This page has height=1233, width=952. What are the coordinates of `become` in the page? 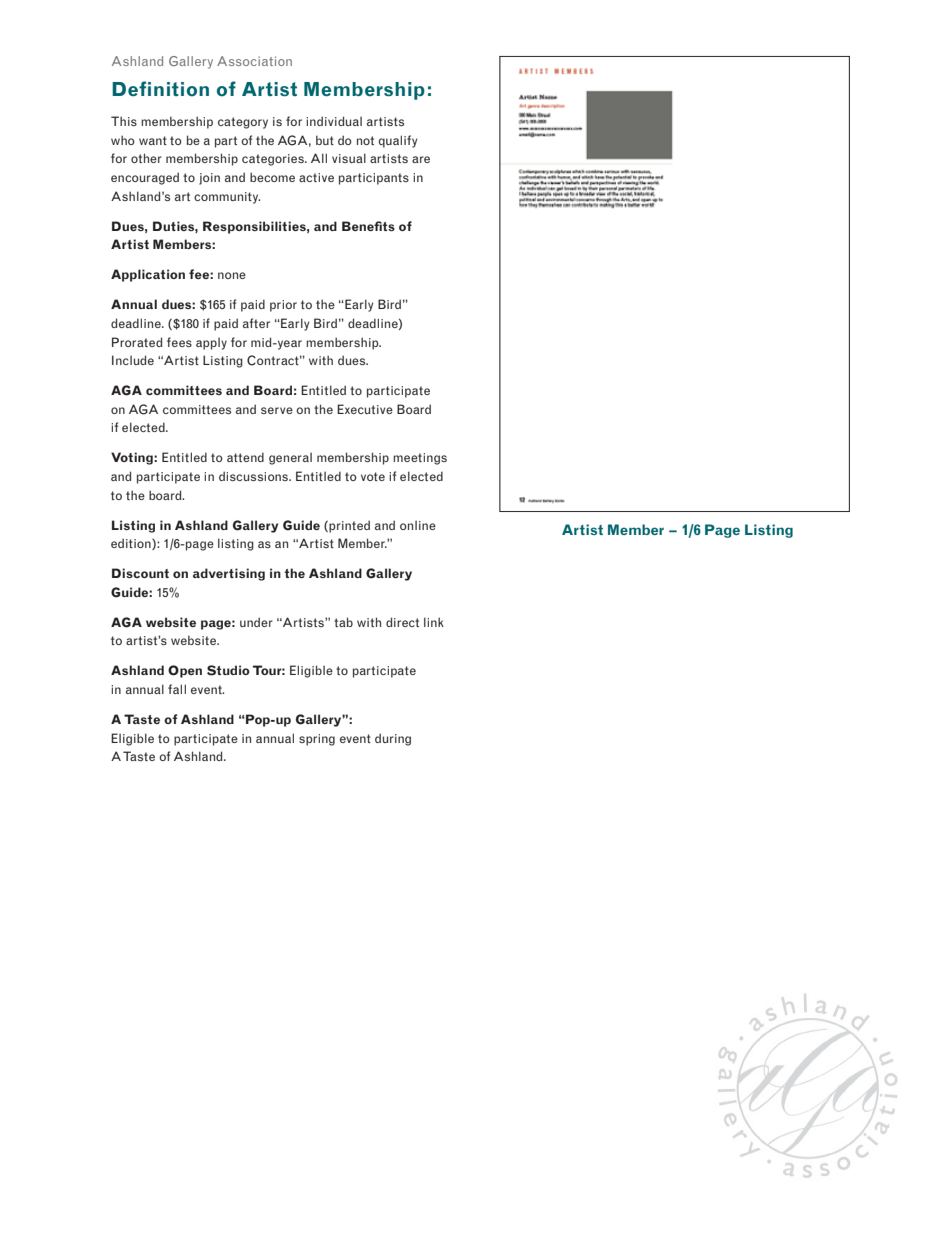 It's located at (272, 177).
